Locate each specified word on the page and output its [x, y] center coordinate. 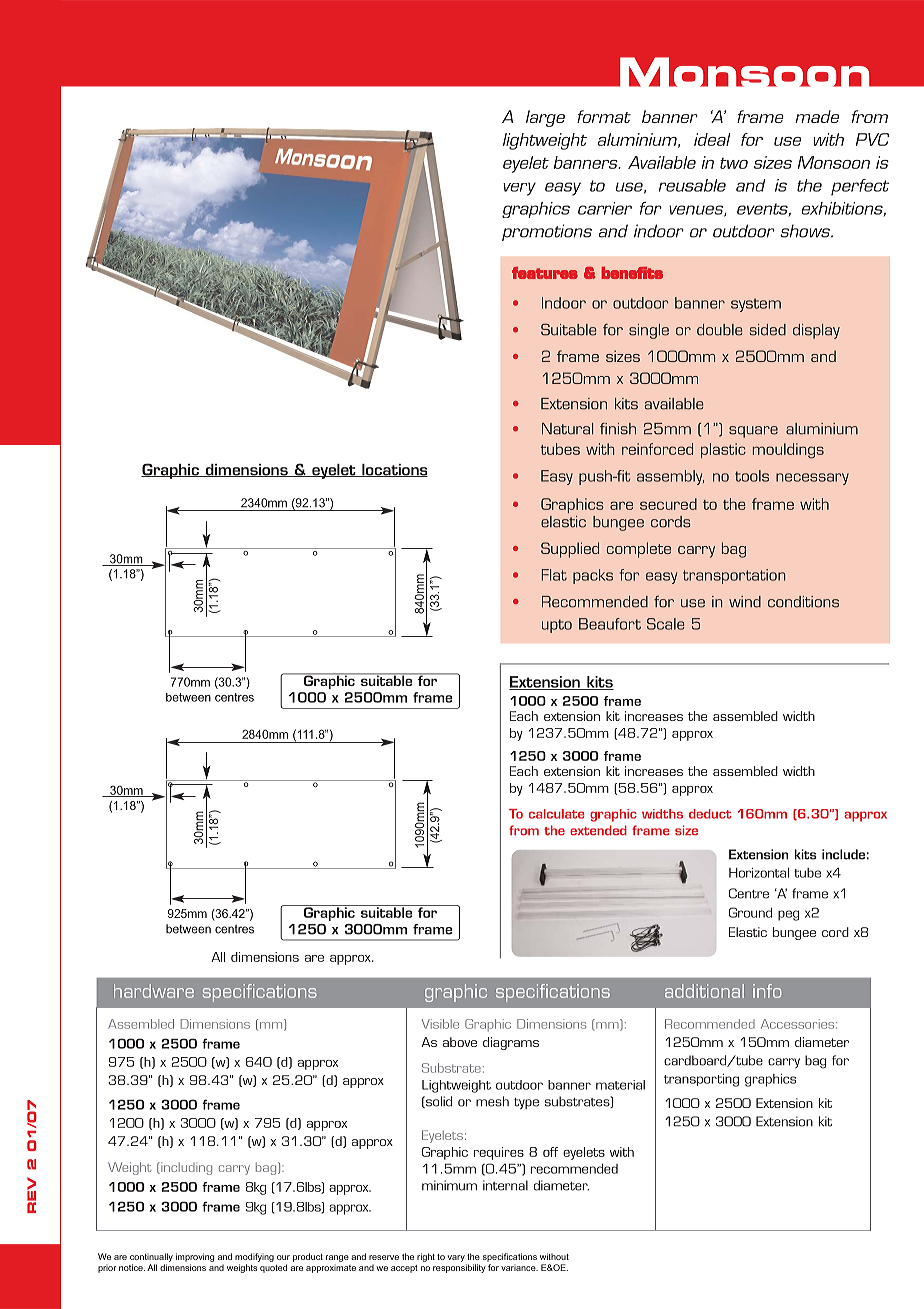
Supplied [570, 550]
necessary [812, 479]
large [545, 118]
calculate [557, 814]
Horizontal [759, 873]
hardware [154, 991]
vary [456, 1258]
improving [195, 1259]
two [734, 163]
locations [394, 470]
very [519, 189]
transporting [701, 1080]
